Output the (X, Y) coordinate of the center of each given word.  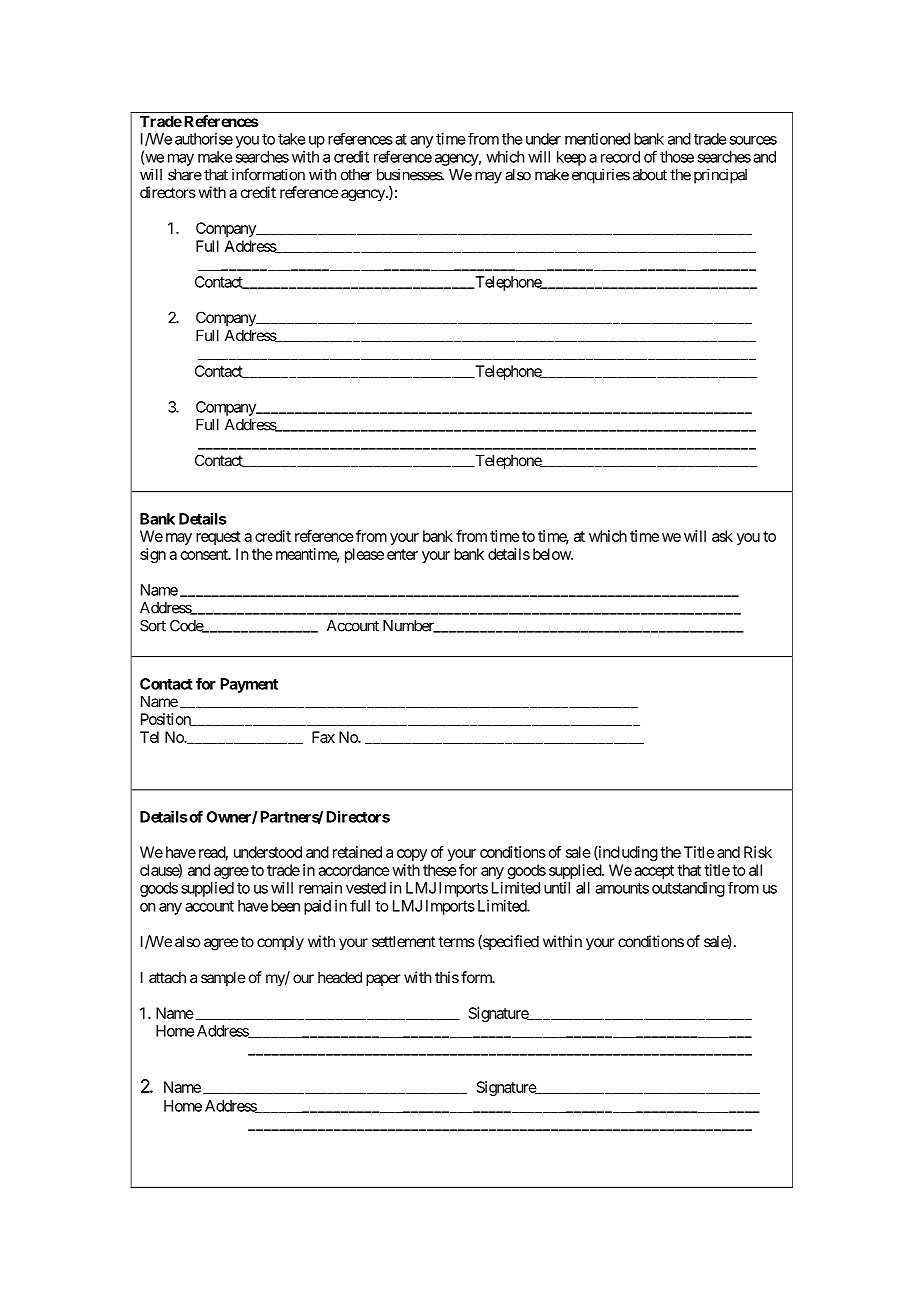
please (364, 555)
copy (412, 855)
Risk (758, 852)
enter (402, 554)
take (291, 139)
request (218, 538)
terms (456, 941)
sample (223, 978)
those (677, 157)
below (552, 554)
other (356, 175)
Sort (153, 626)
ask (722, 536)
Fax (323, 737)
